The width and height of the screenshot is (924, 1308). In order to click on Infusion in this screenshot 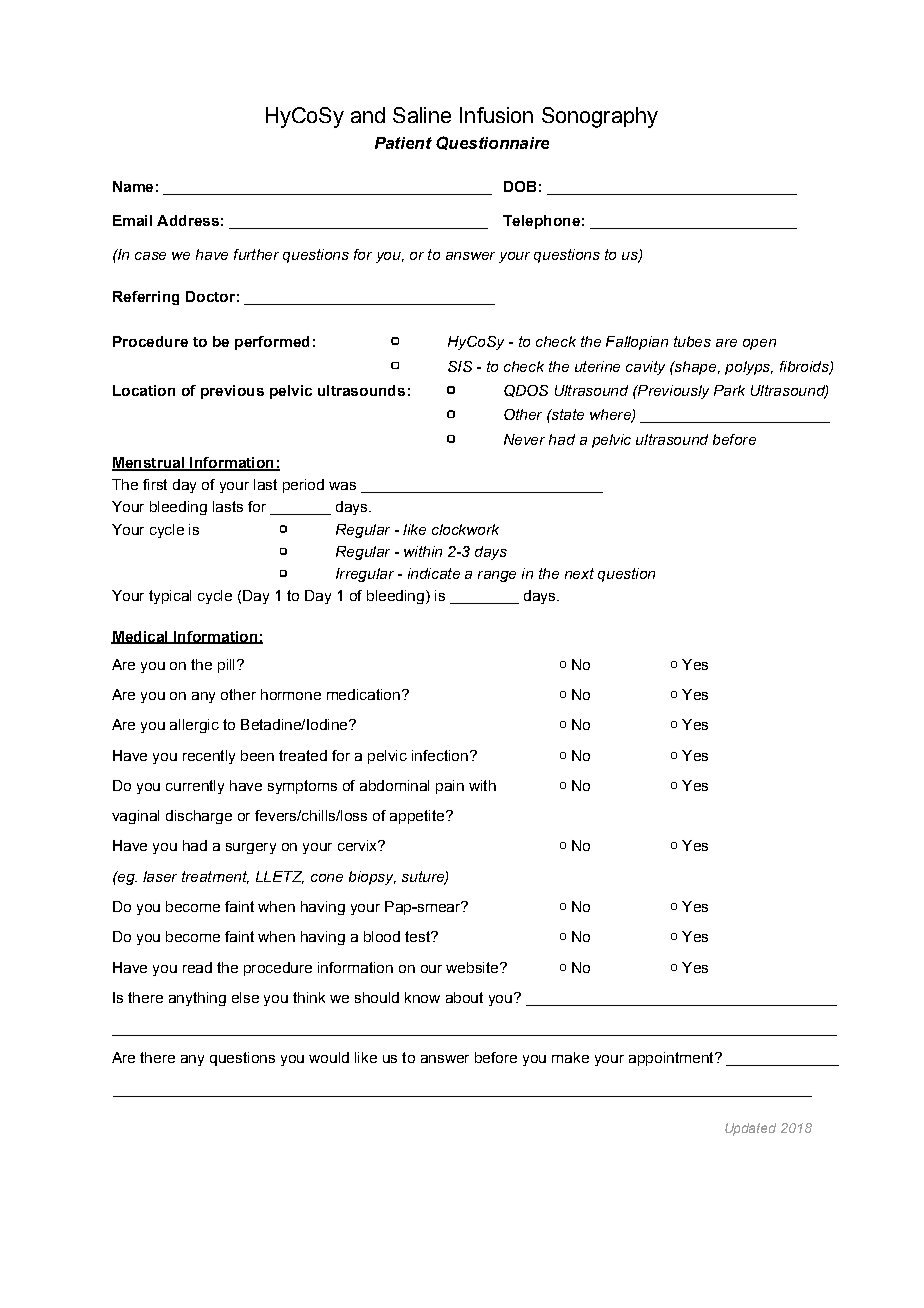, I will do `click(496, 115)`.
